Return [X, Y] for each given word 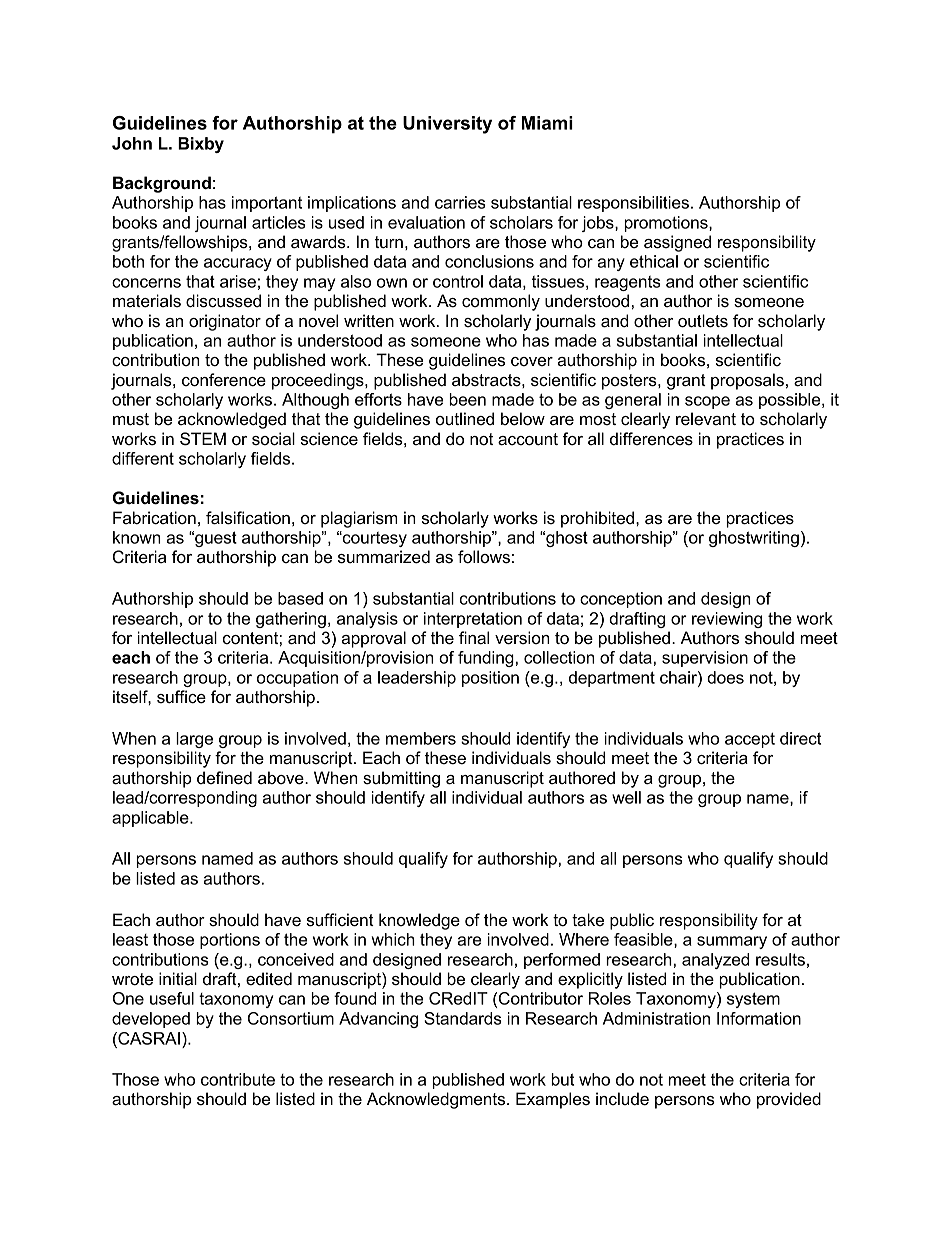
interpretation [473, 620]
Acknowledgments [437, 1100]
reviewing [727, 620]
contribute [238, 1079]
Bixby [201, 145]
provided [789, 1100]
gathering [291, 620]
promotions [667, 224]
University [447, 125]
